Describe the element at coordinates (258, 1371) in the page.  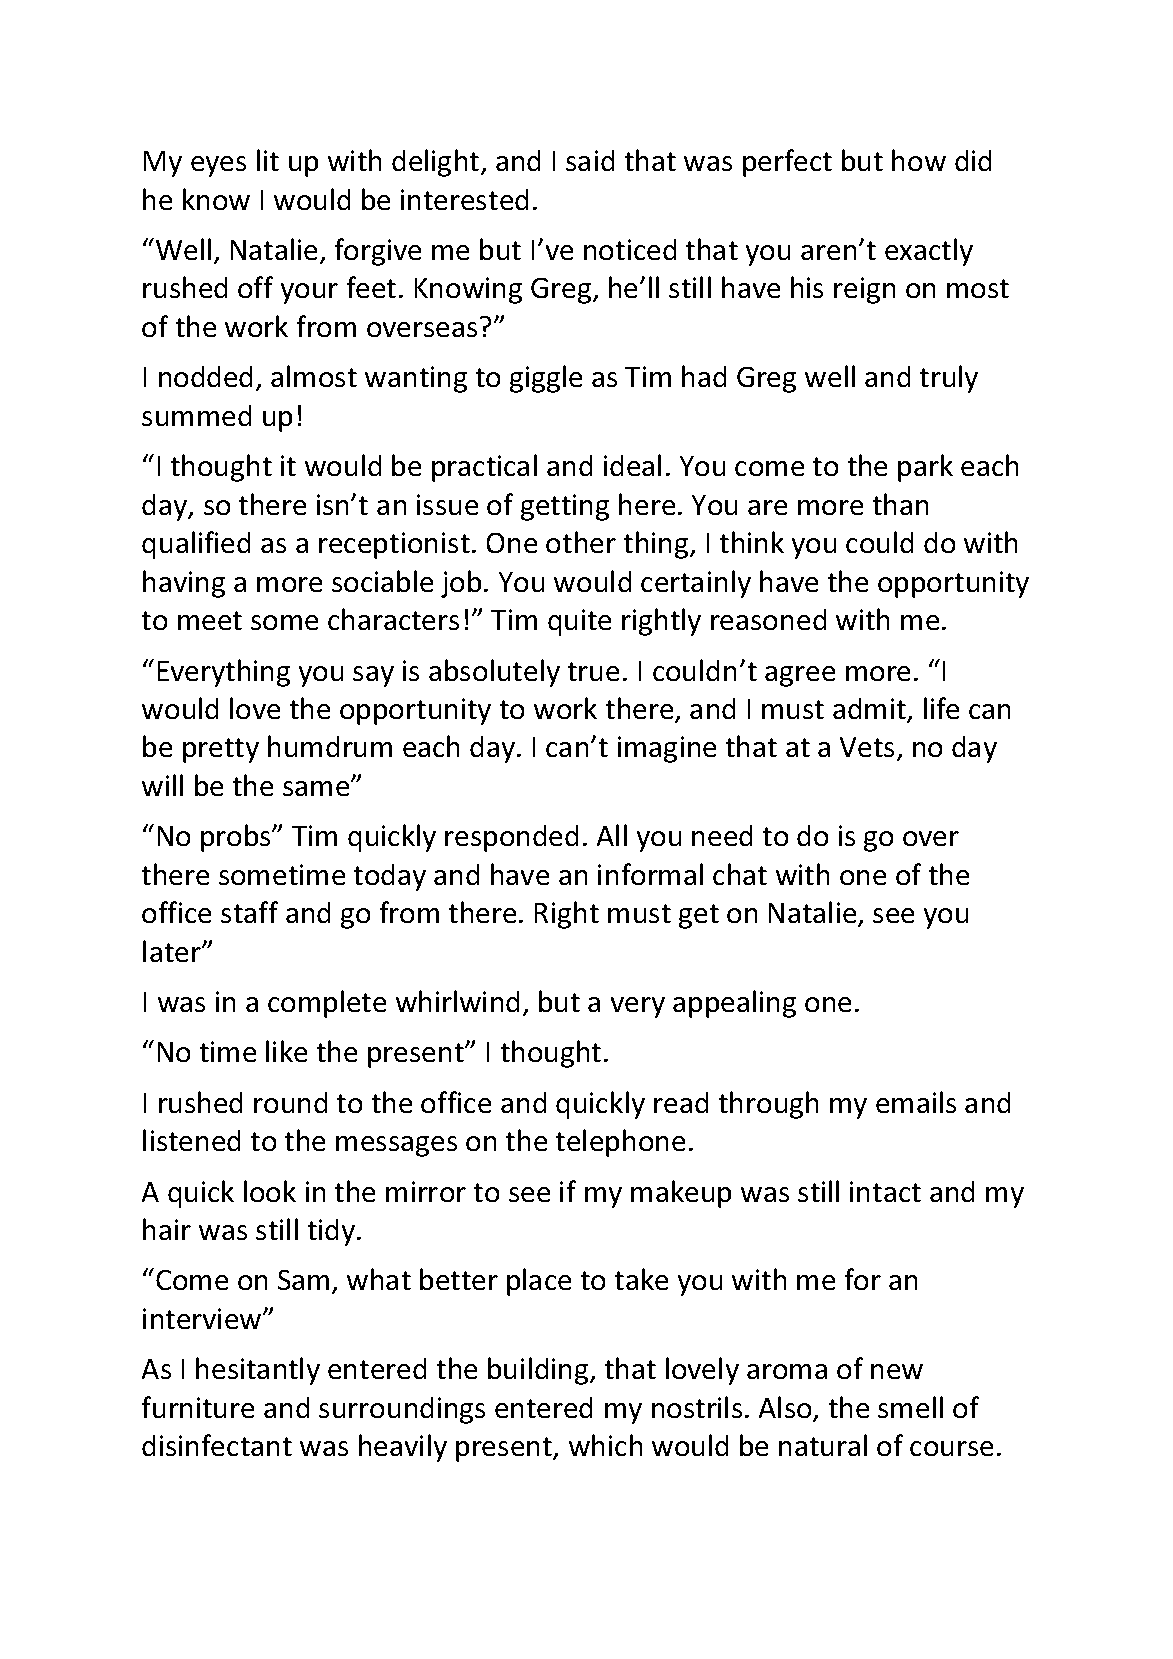
I see `hesitantly` at that location.
